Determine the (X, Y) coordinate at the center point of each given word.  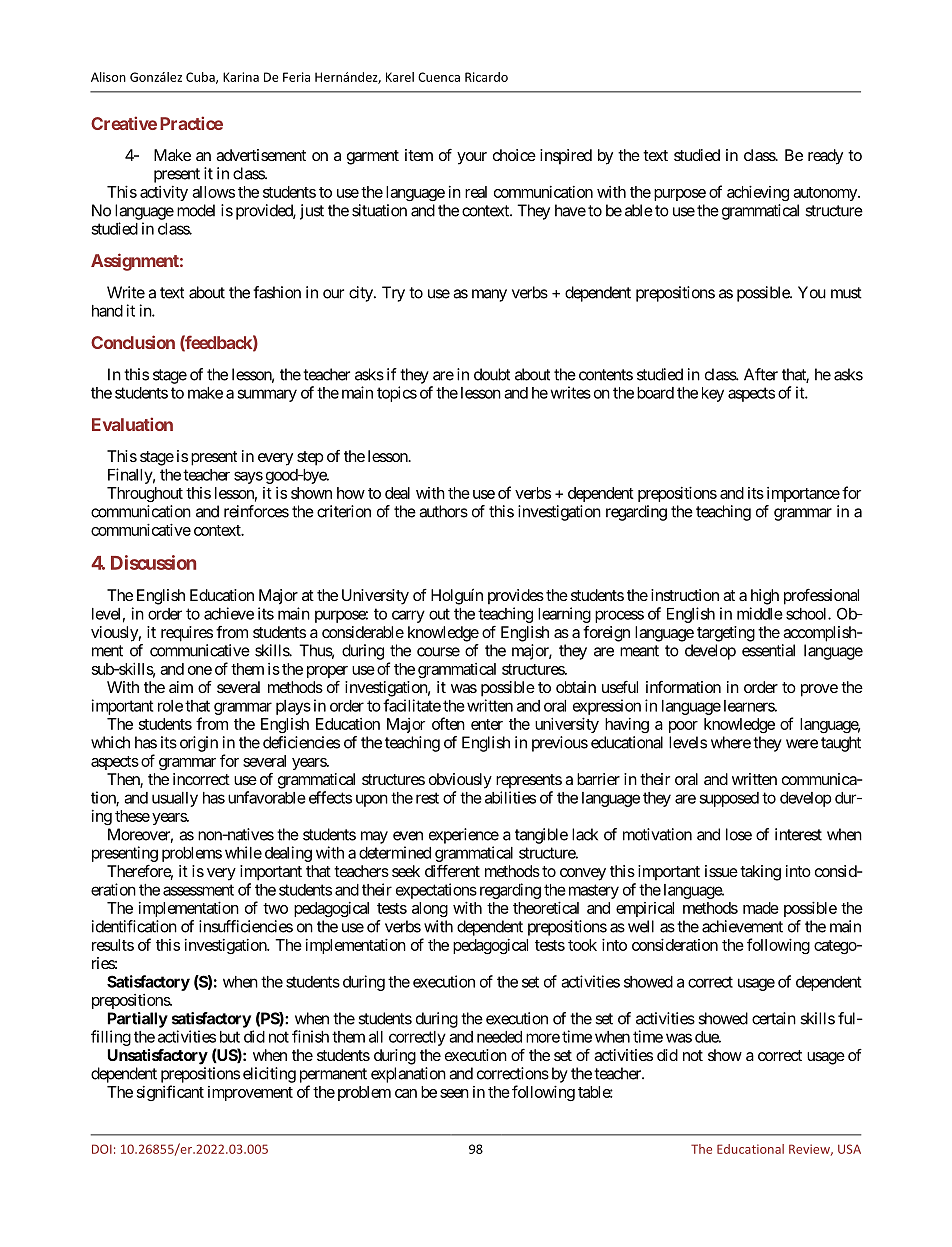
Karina (241, 77)
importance (803, 494)
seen (454, 1093)
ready (825, 157)
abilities (510, 797)
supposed (729, 799)
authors (443, 511)
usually (175, 799)
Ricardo (486, 77)
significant (170, 1093)
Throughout (145, 494)
